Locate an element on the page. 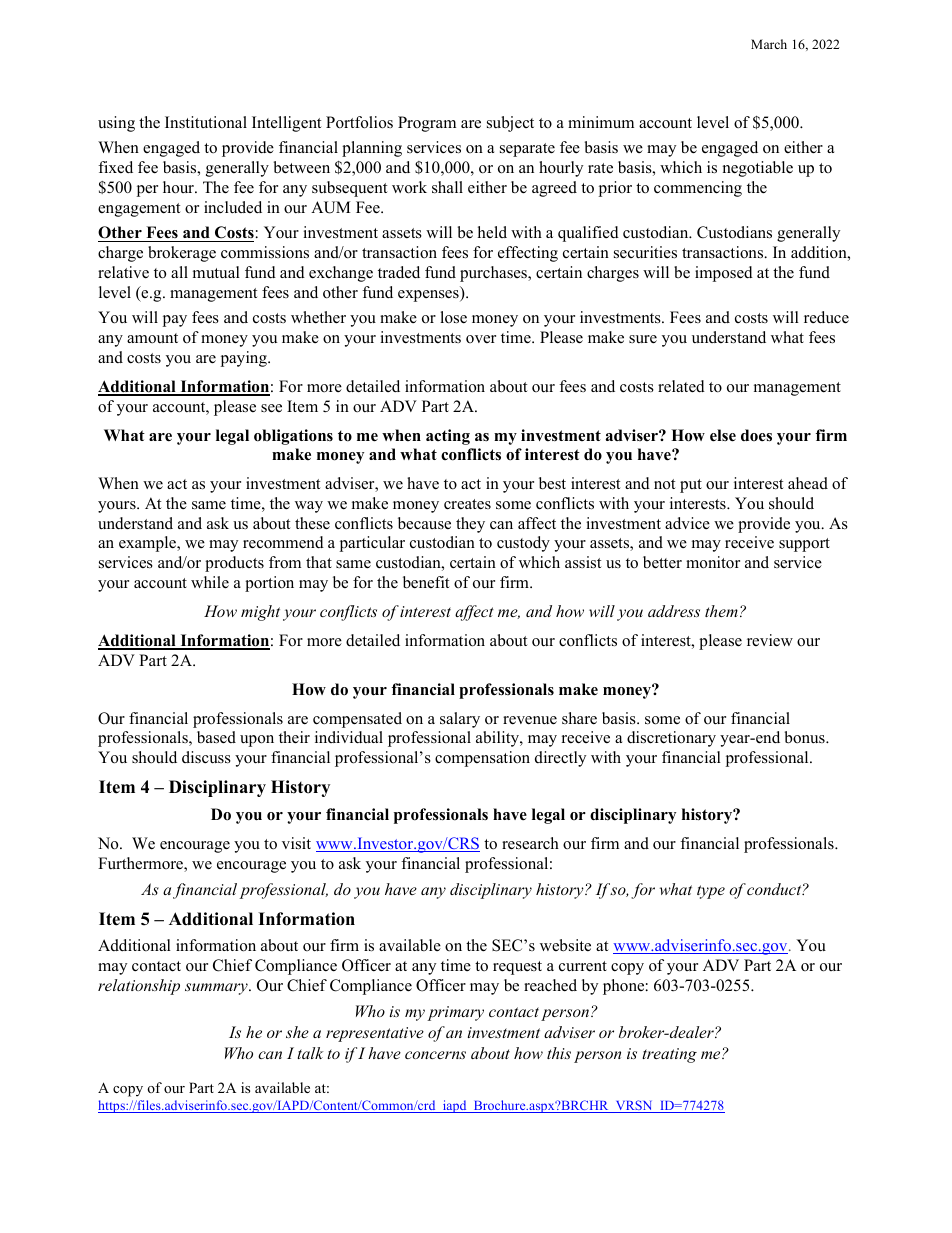 This image has height=1233, width=952. products is located at coordinates (234, 564).
